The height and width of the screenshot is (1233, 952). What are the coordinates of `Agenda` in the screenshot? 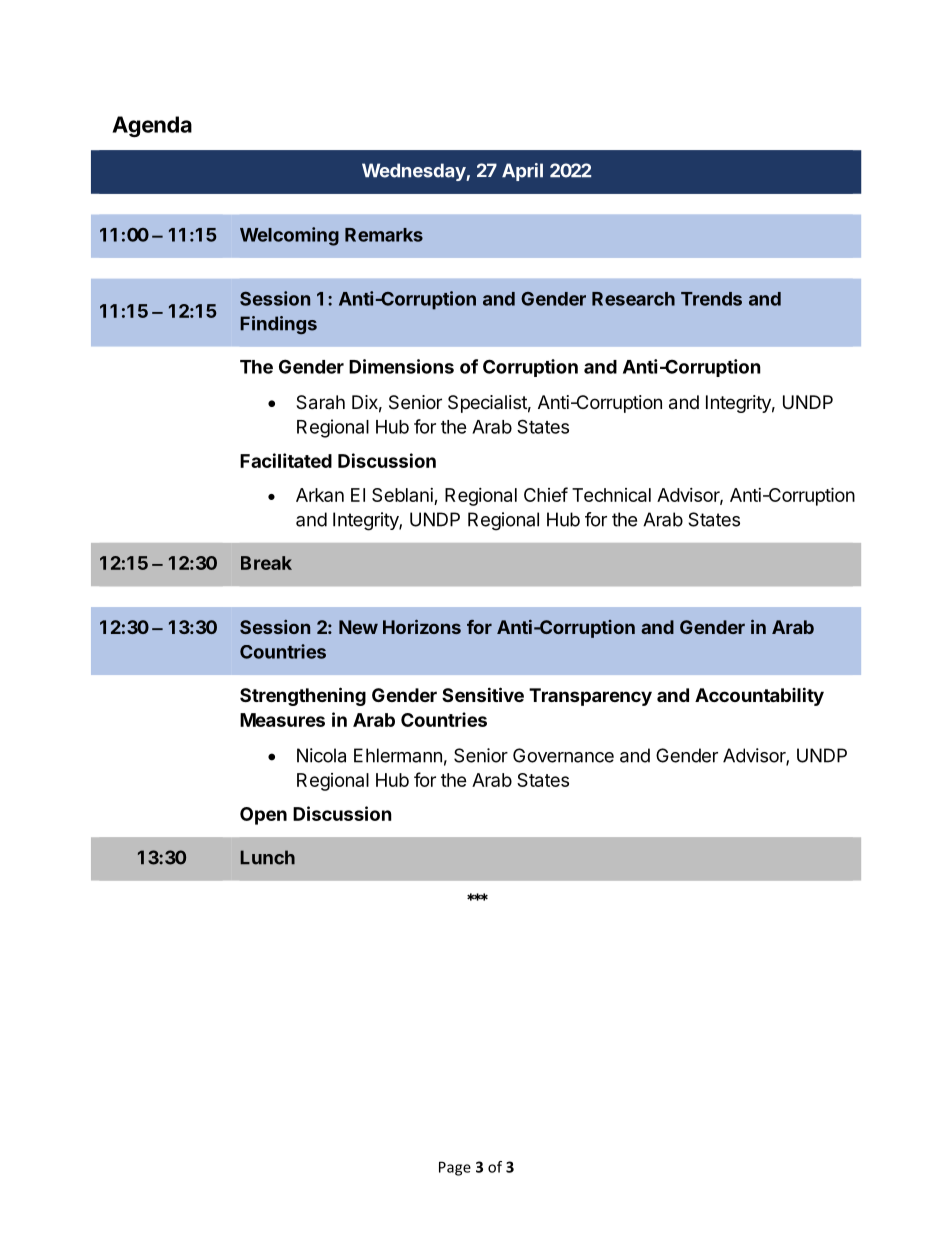 It's located at (152, 126).
